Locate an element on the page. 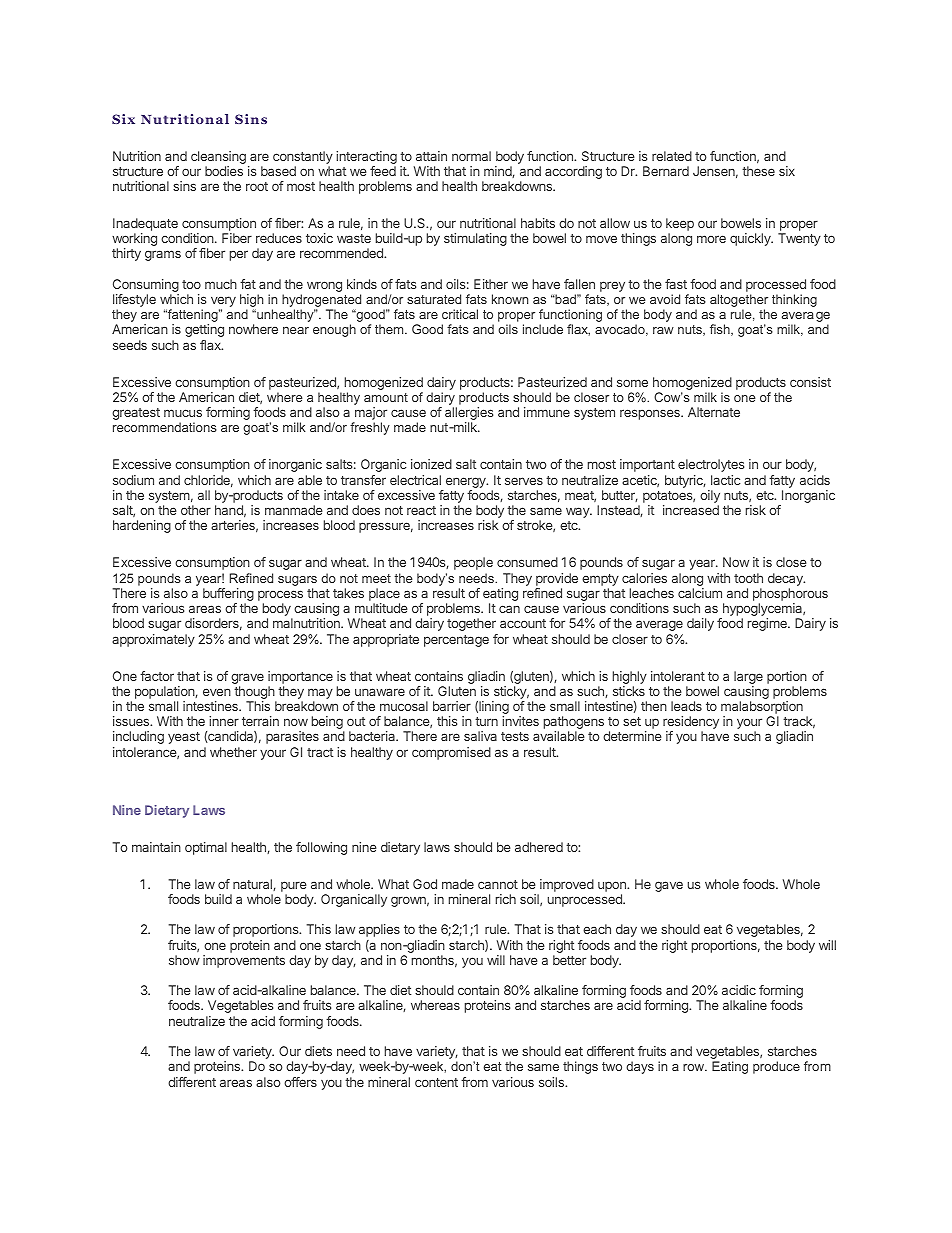 This document has width=952, height=1233. cannot is located at coordinates (498, 884).
